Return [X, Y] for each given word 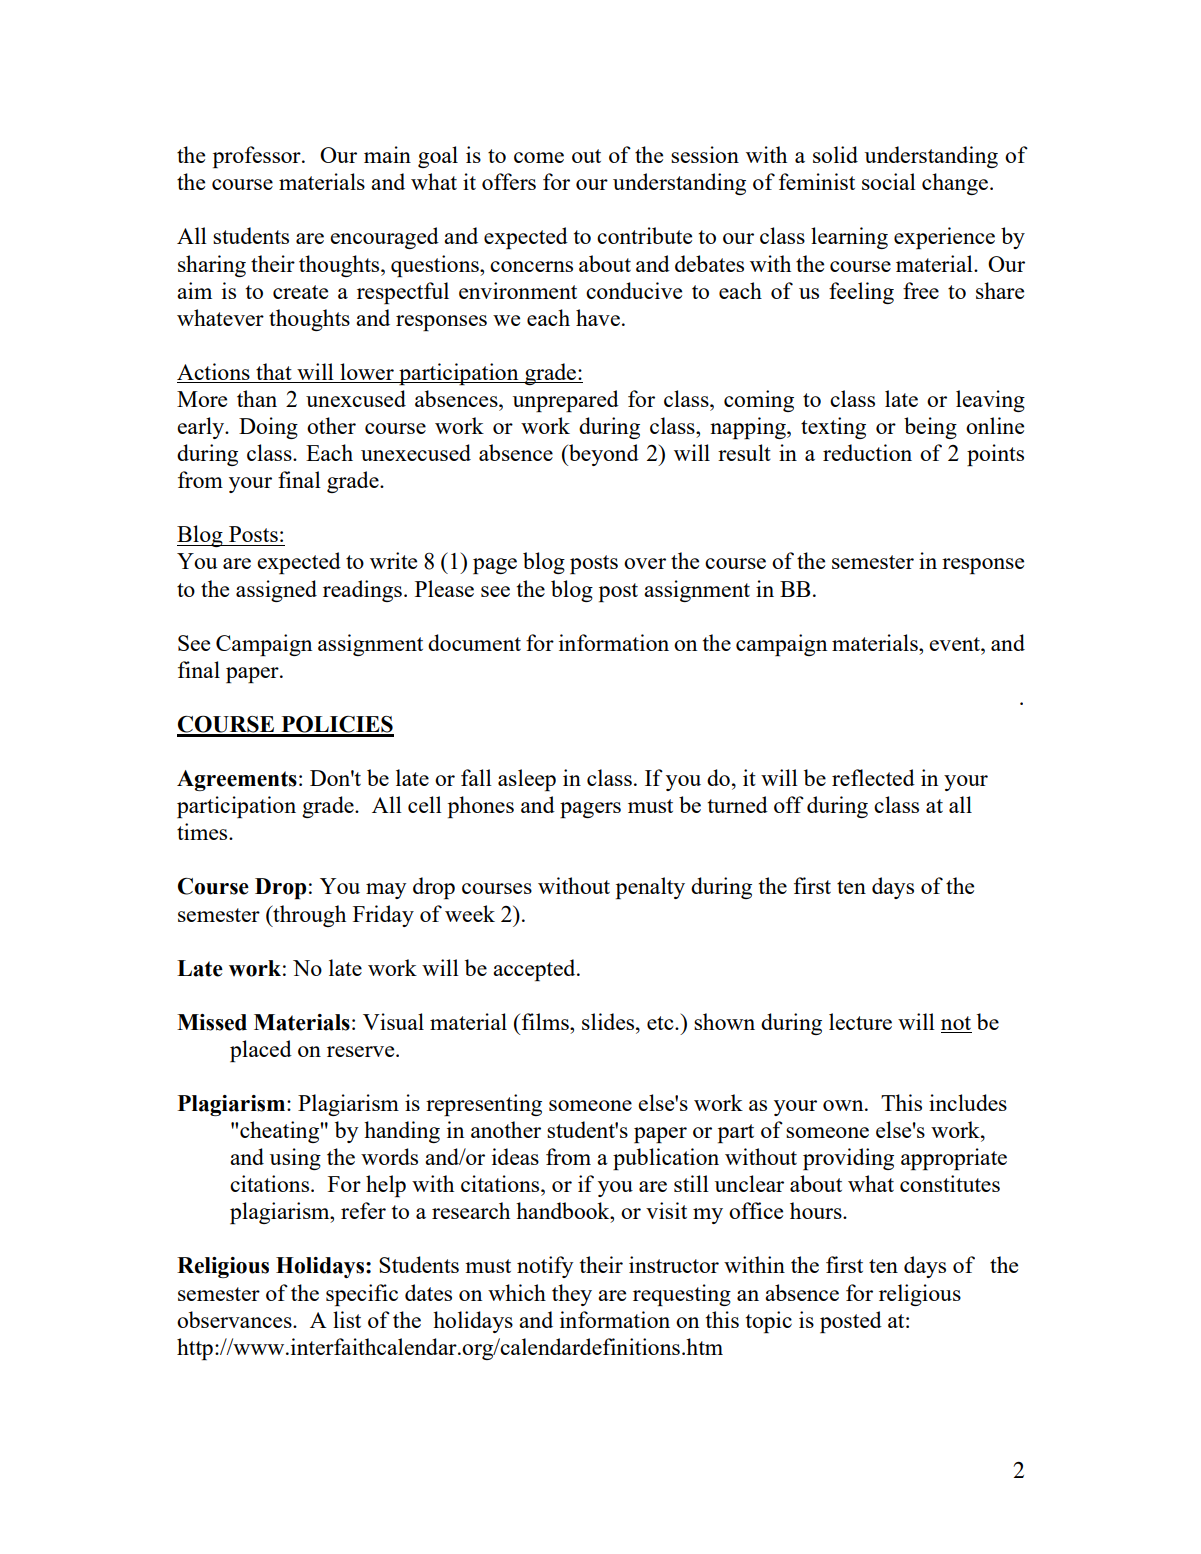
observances [235, 1319]
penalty [650, 888]
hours [817, 1210]
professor [258, 157]
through [308, 916]
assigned [276, 591]
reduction [867, 452]
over [645, 563]
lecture [860, 1021]
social [889, 181]
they [572, 1295]
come [539, 157]
